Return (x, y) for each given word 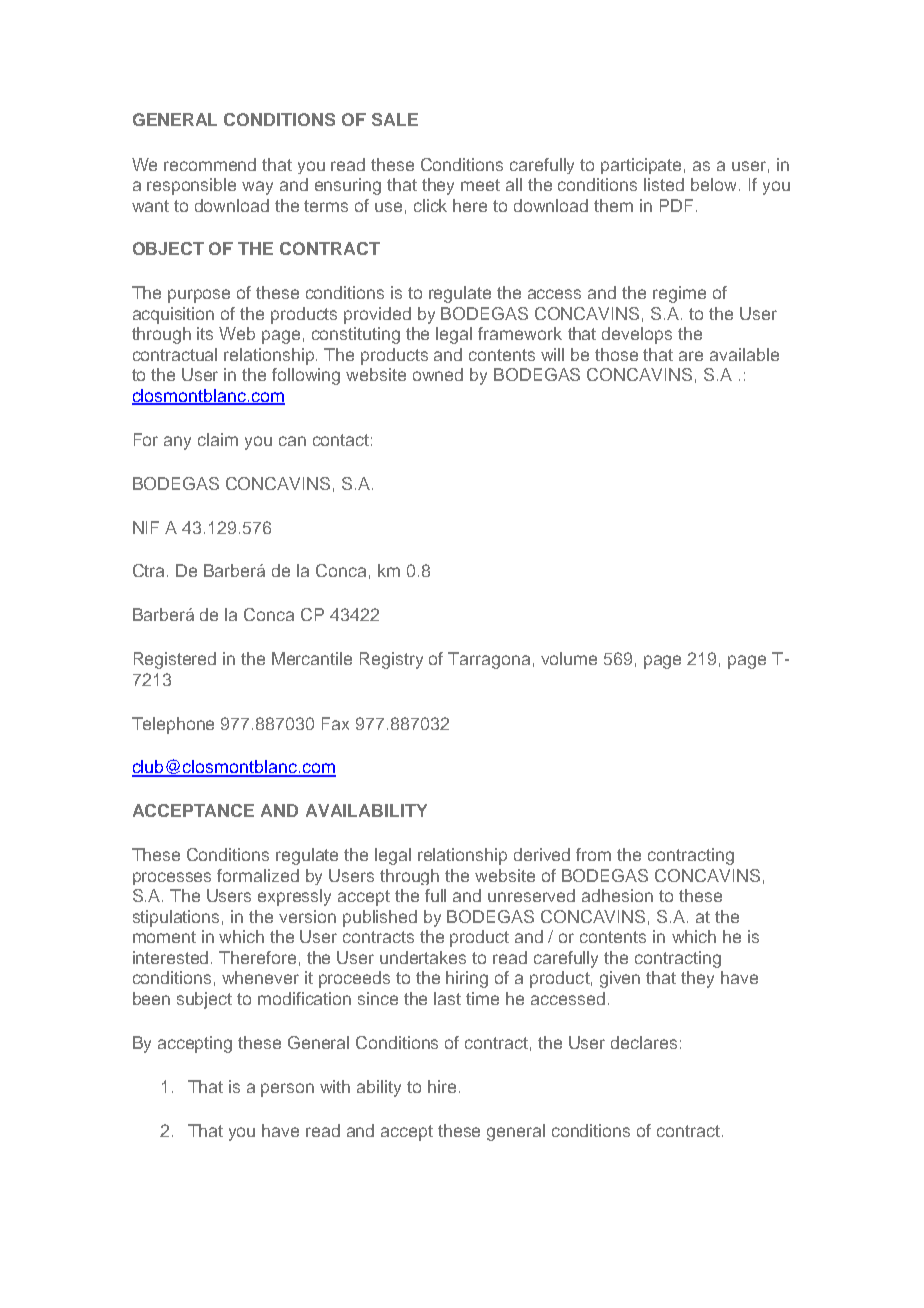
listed (664, 184)
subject (204, 1000)
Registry (391, 660)
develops (637, 335)
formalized (258, 875)
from (593, 854)
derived (542, 854)
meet (480, 185)
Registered (175, 660)
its (205, 333)
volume (569, 658)
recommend (210, 164)
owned (438, 374)
